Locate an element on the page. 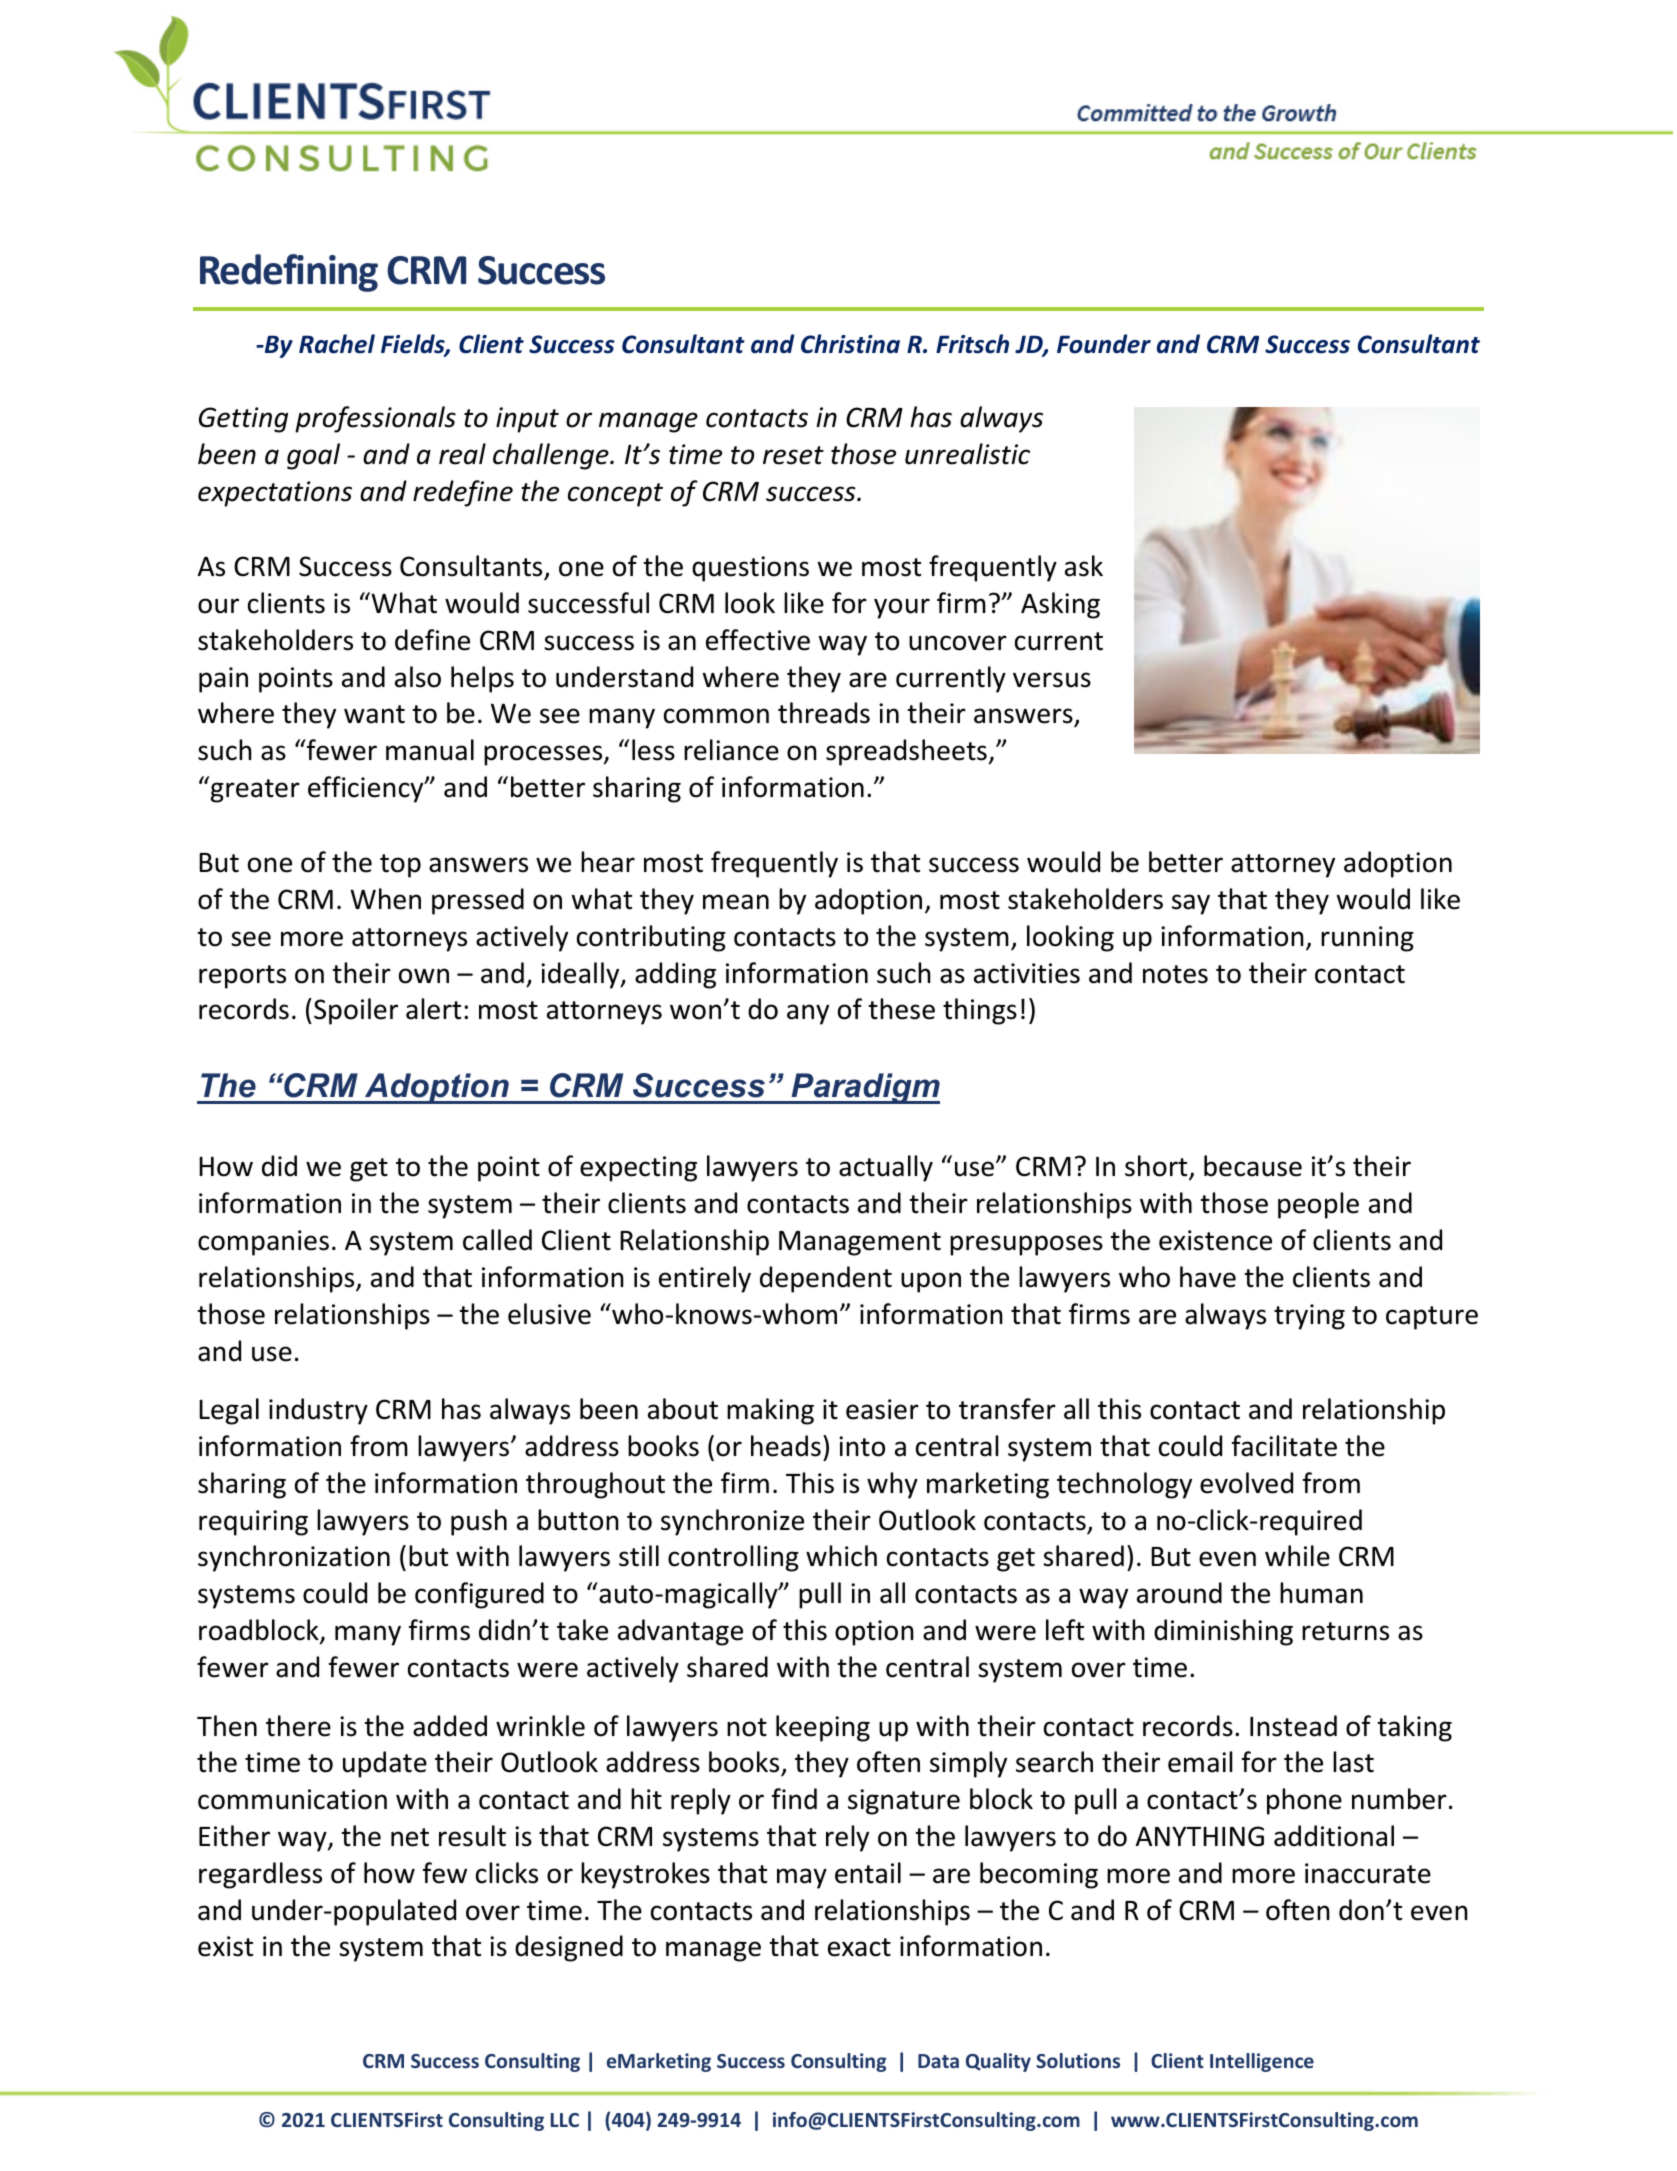 The image size is (1677, 2171). configured is located at coordinates (479, 1595).
